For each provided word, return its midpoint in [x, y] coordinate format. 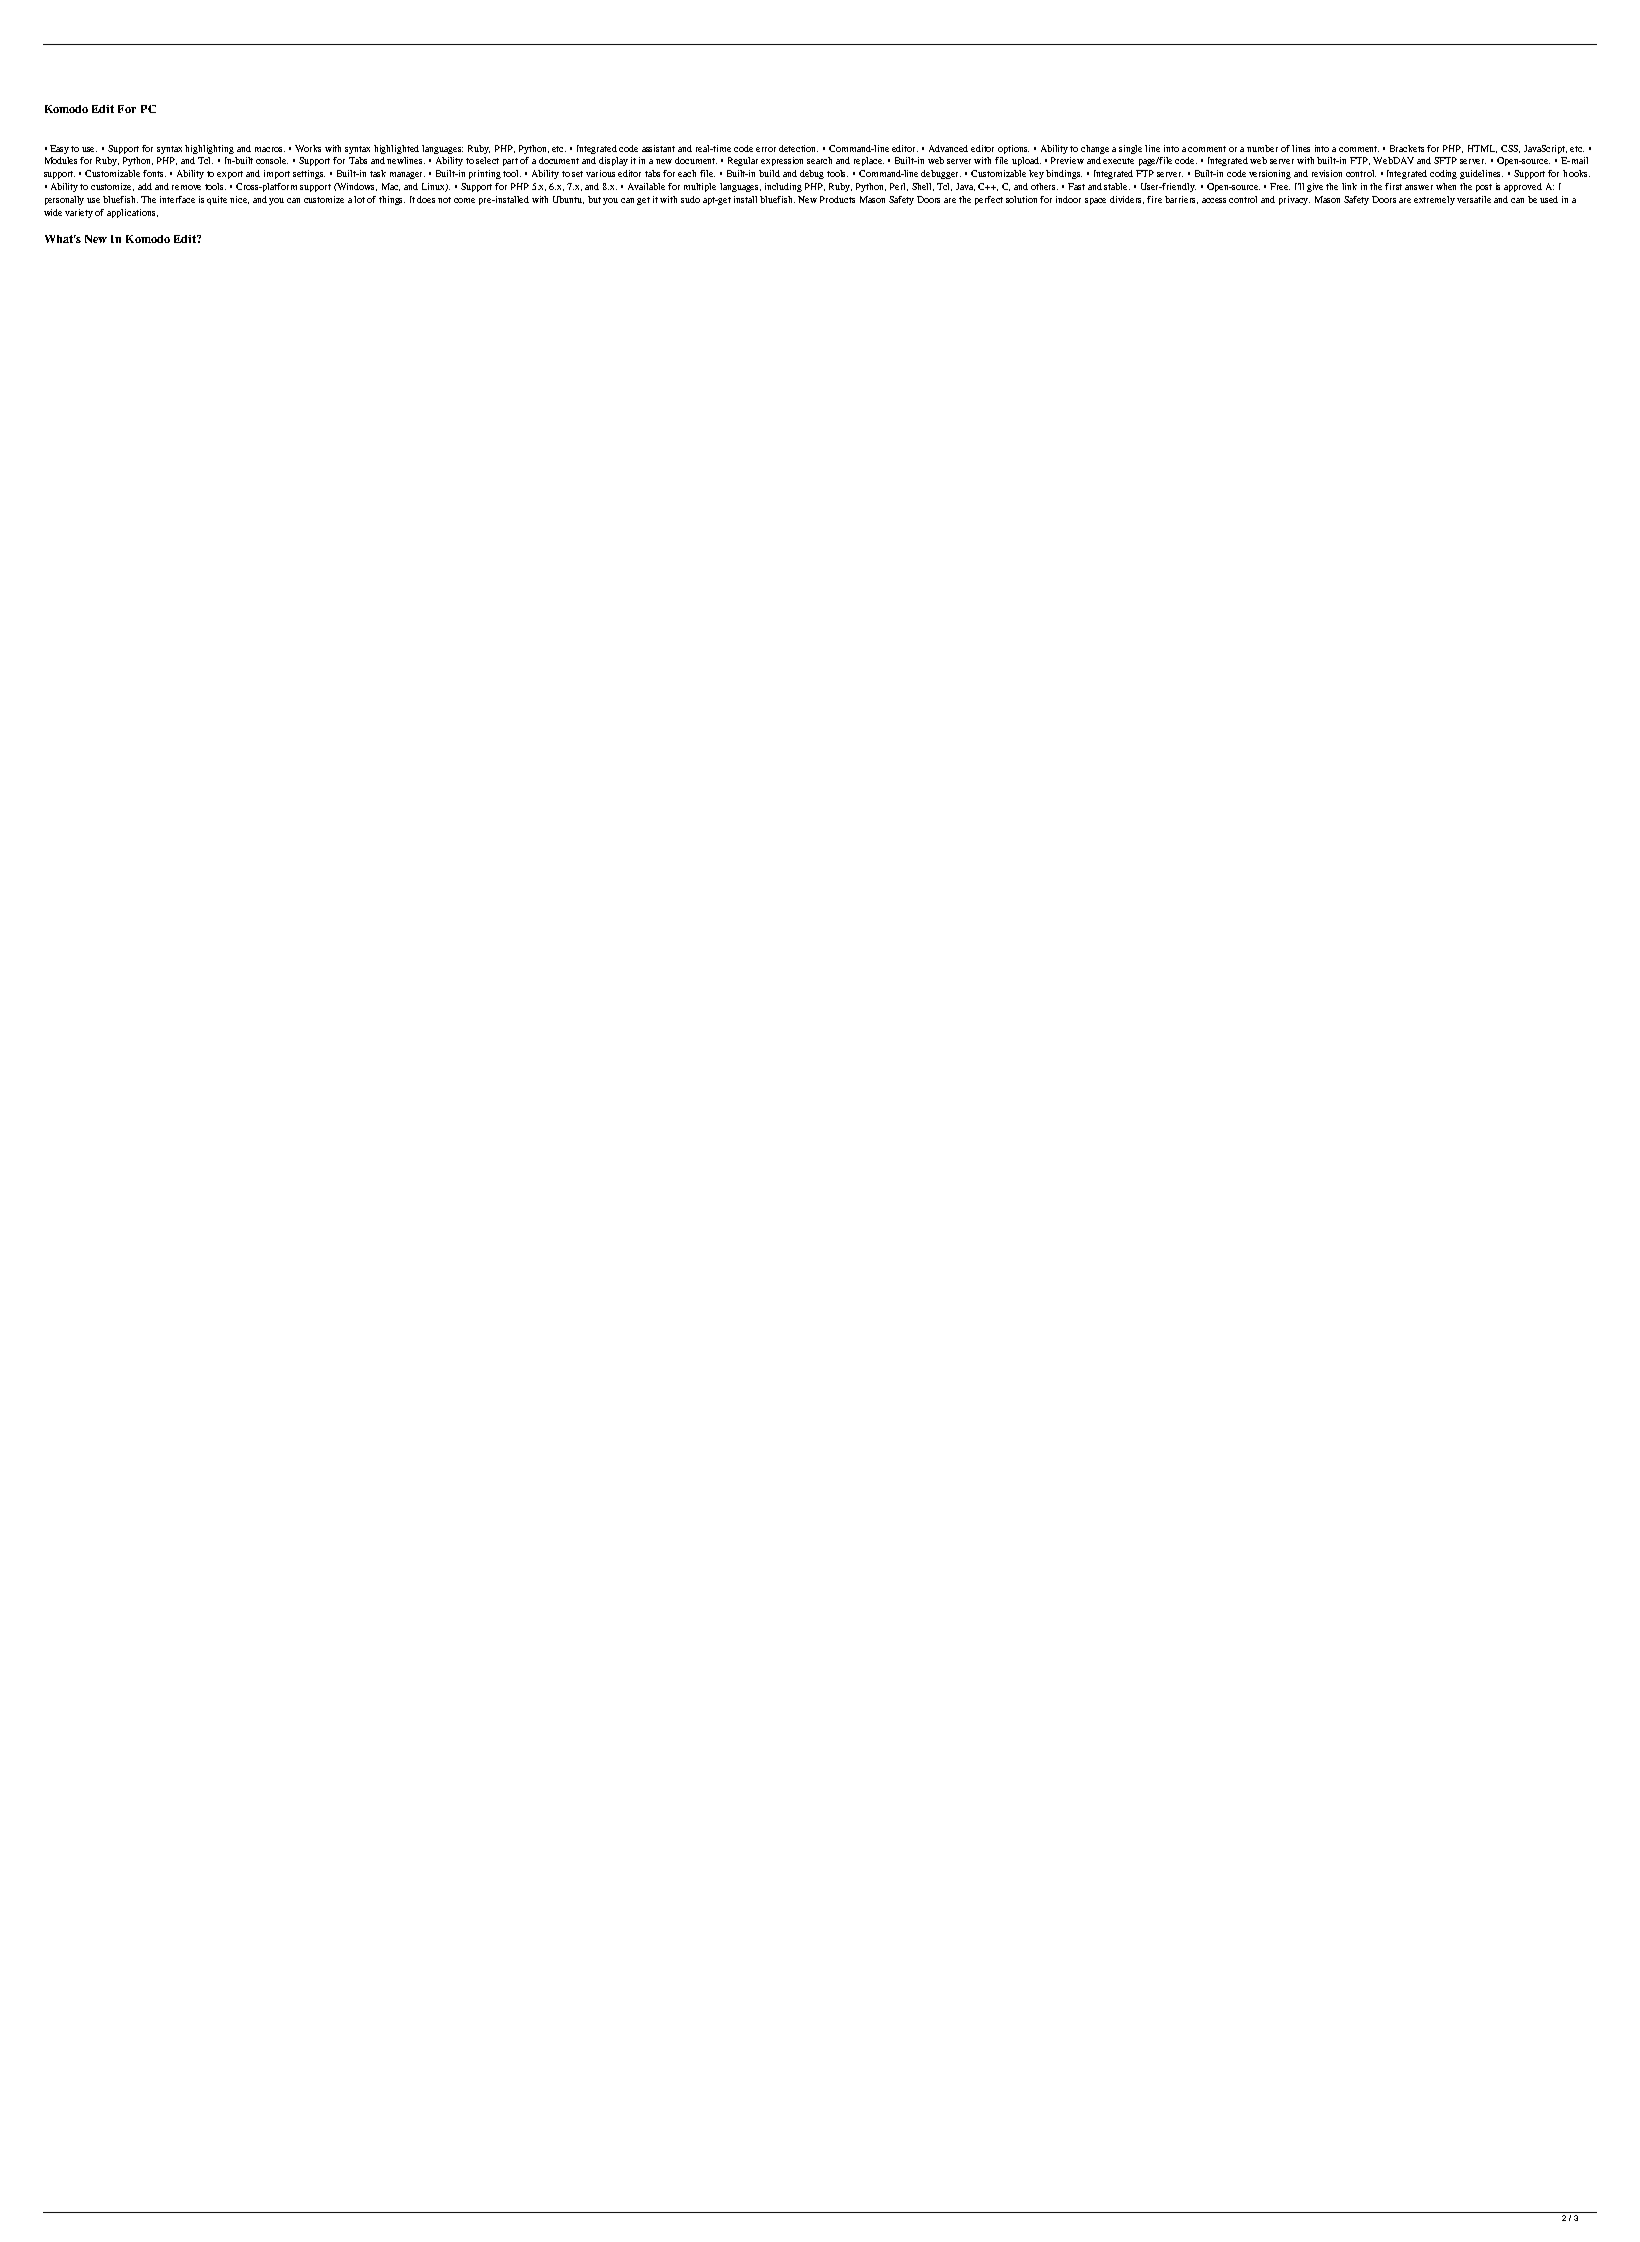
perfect [989, 200]
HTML [1482, 149]
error [766, 149]
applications [132, 213]
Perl [899, 187]
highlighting [209, 149]
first [1393, 186]
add [145, 186]
